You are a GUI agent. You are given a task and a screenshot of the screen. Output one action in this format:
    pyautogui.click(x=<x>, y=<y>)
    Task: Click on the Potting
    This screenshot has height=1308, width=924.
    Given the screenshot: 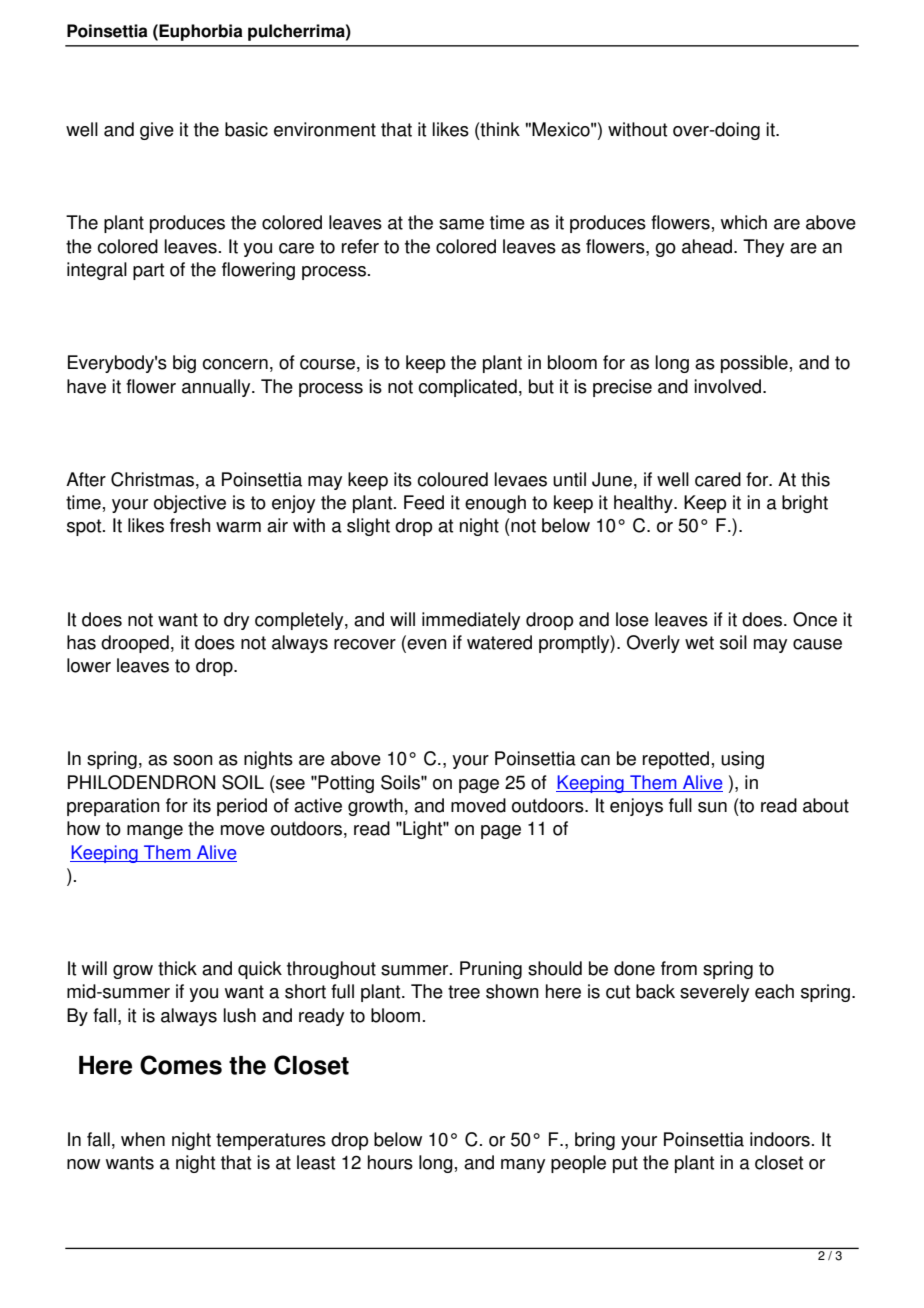 What is the action you would take?
    pyautogui.click(x=346, y=784)
